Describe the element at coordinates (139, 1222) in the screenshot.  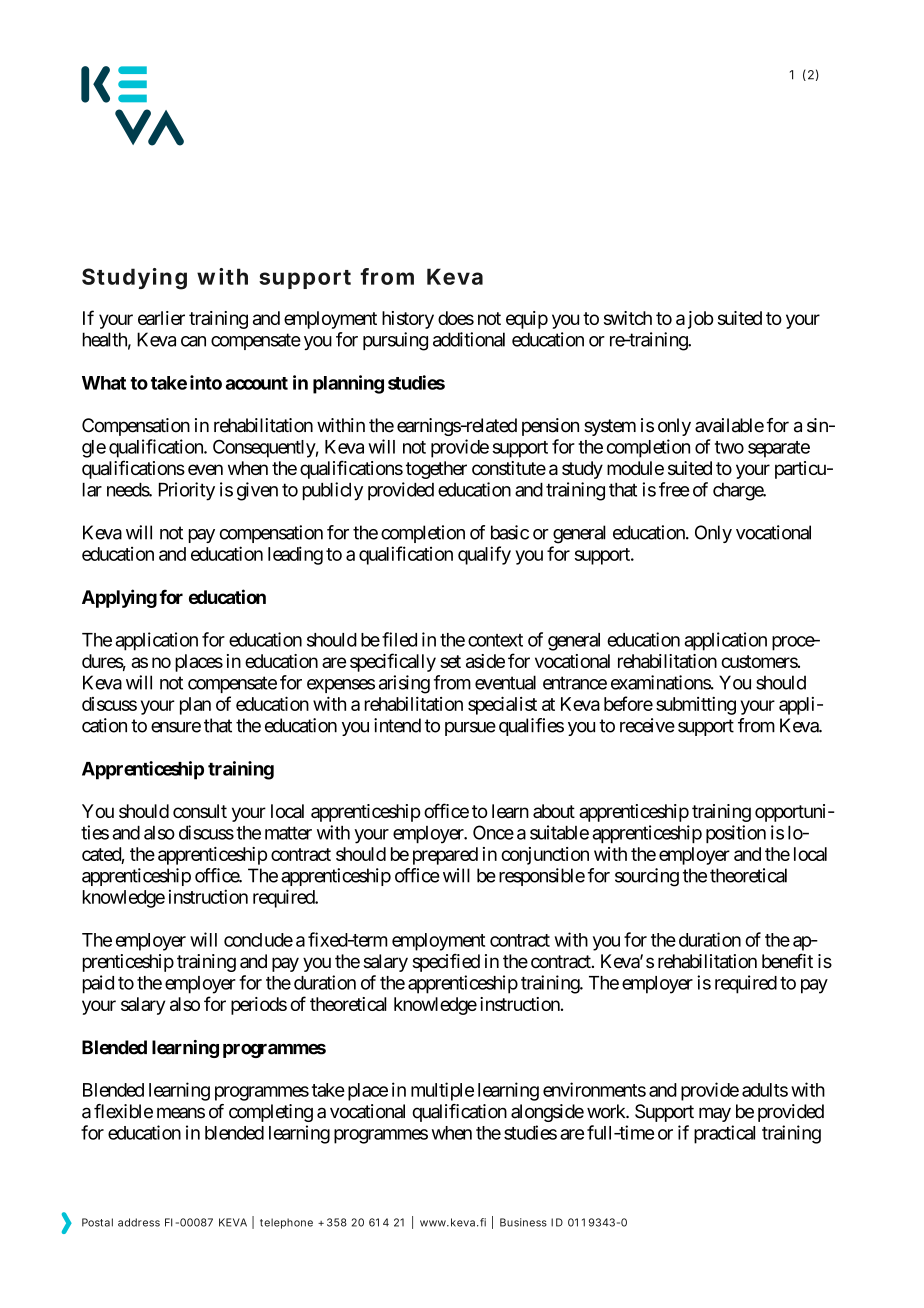
I see `address` at that location.
